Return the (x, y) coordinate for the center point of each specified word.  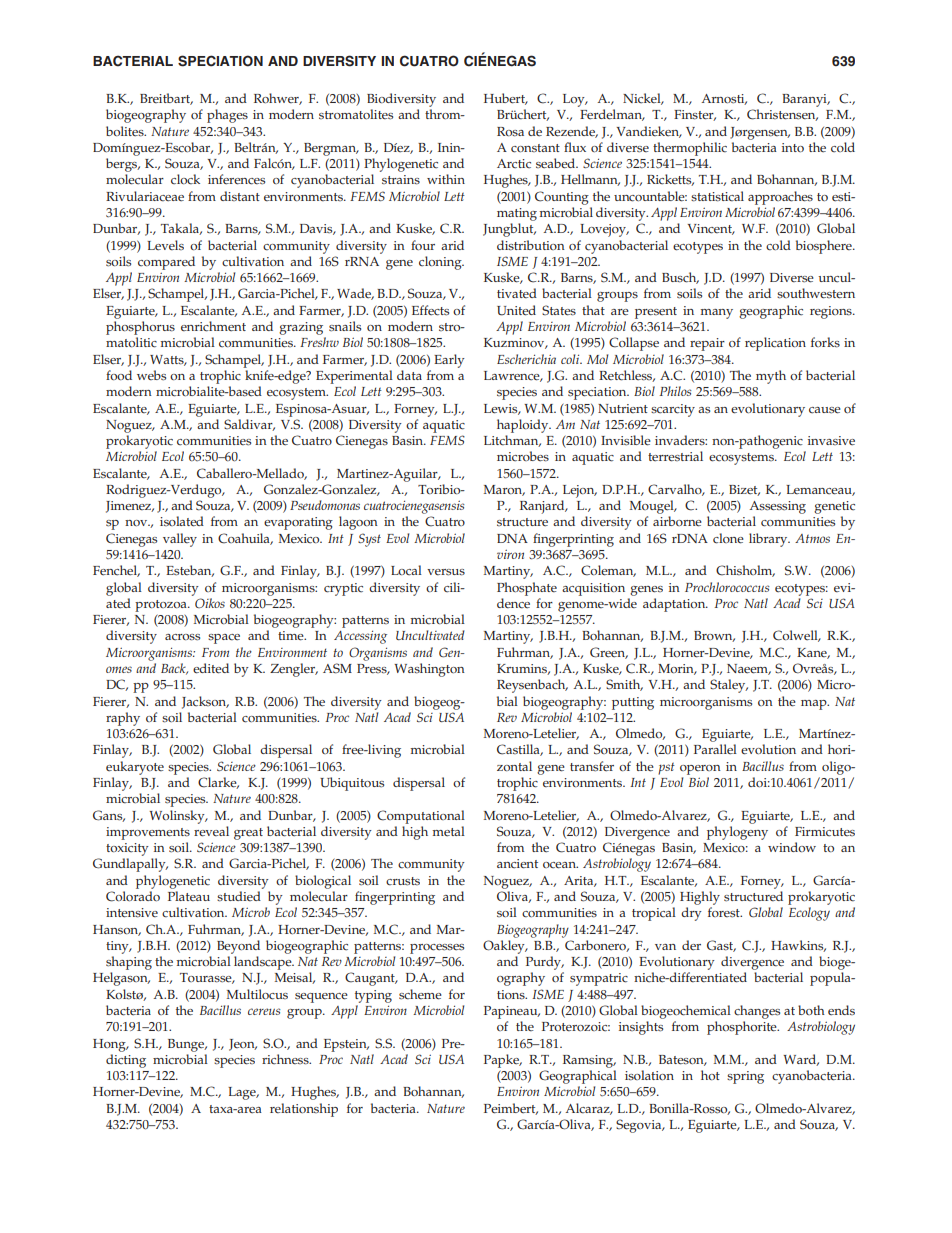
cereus (264, 1011)
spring (745, 1077)
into (793, 147)
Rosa (510, 132)
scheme (420, 994)
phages (227, 116)
